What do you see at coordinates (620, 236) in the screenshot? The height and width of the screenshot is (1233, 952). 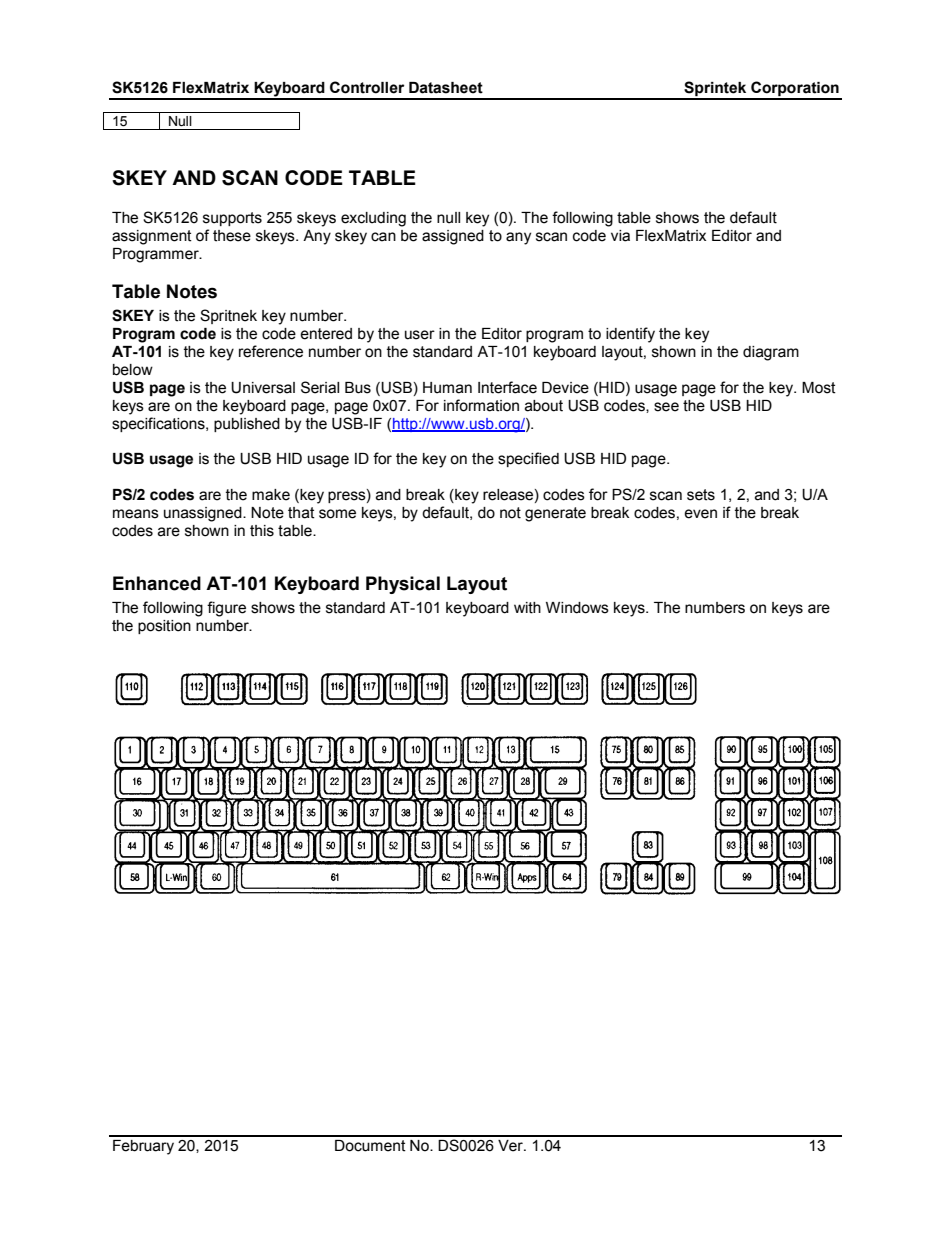 I see `via` at bounding box center [620, 236].
